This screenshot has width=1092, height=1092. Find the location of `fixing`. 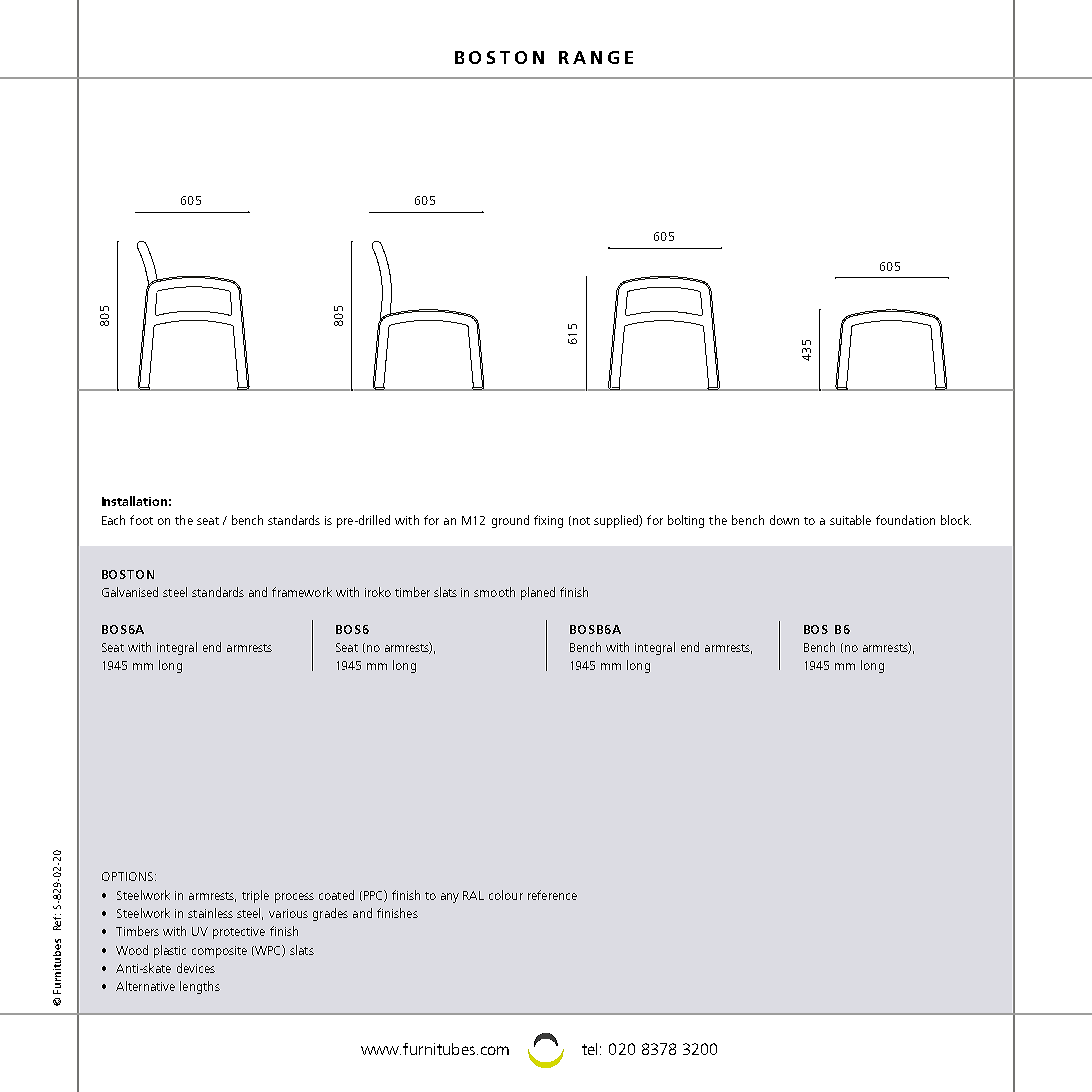

fixing is located at coordinates (548, 521).
